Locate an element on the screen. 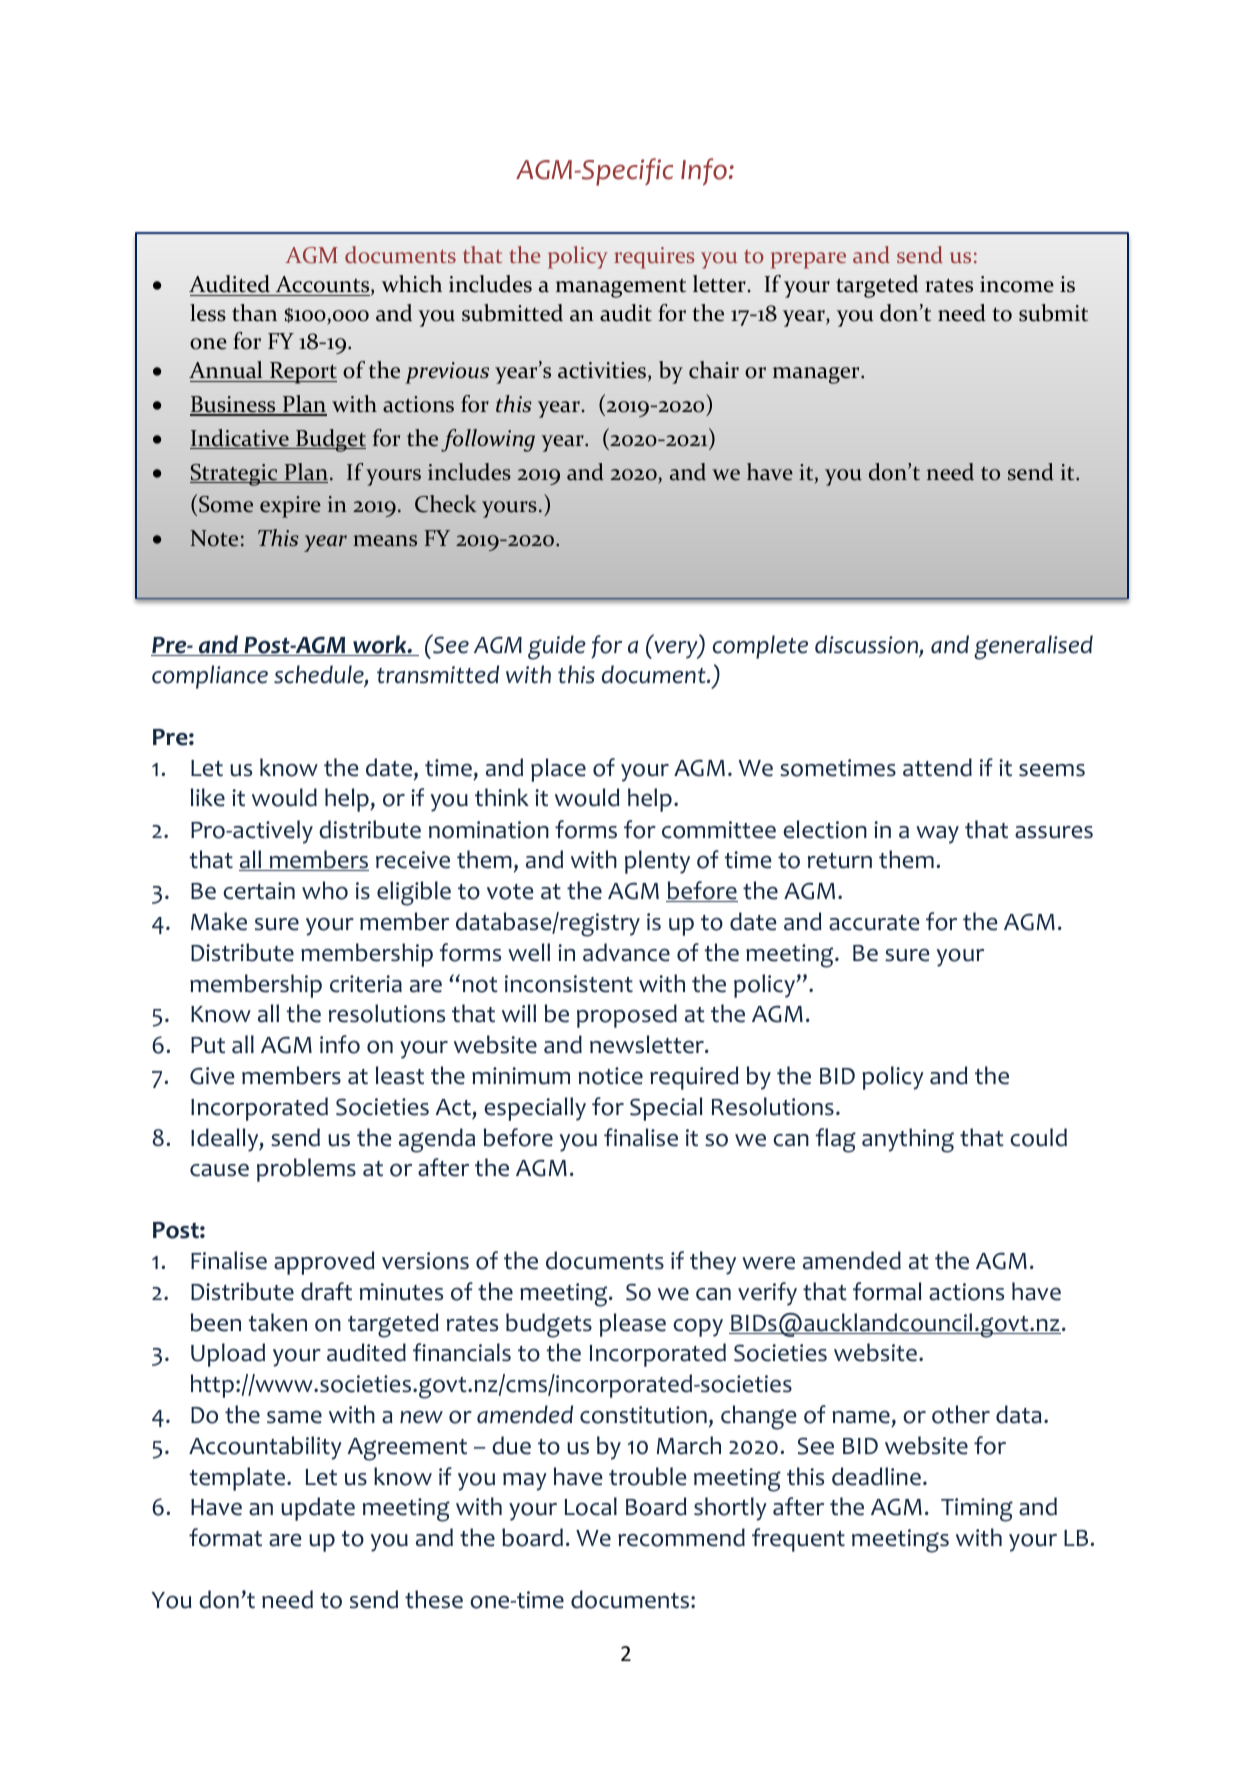 The width and height of the screenshot is (1252, 1771). recommend is located at coordinates (681, 1537).
